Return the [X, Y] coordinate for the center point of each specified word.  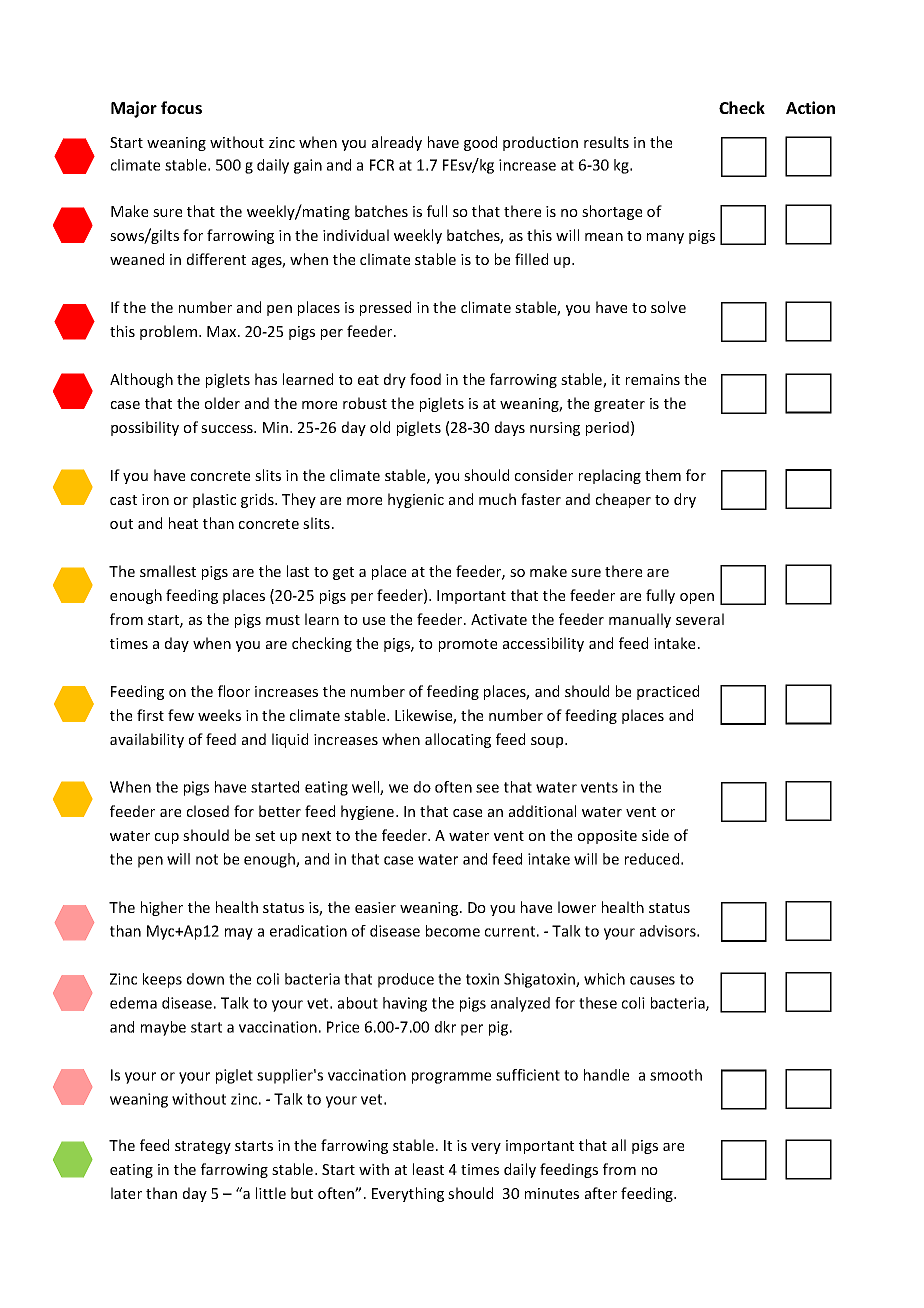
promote [468, 645]
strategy [203, 1147]
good [480, 143]
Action [810, 107]
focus [181, 107]
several [700, 619]
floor [234, 691]
